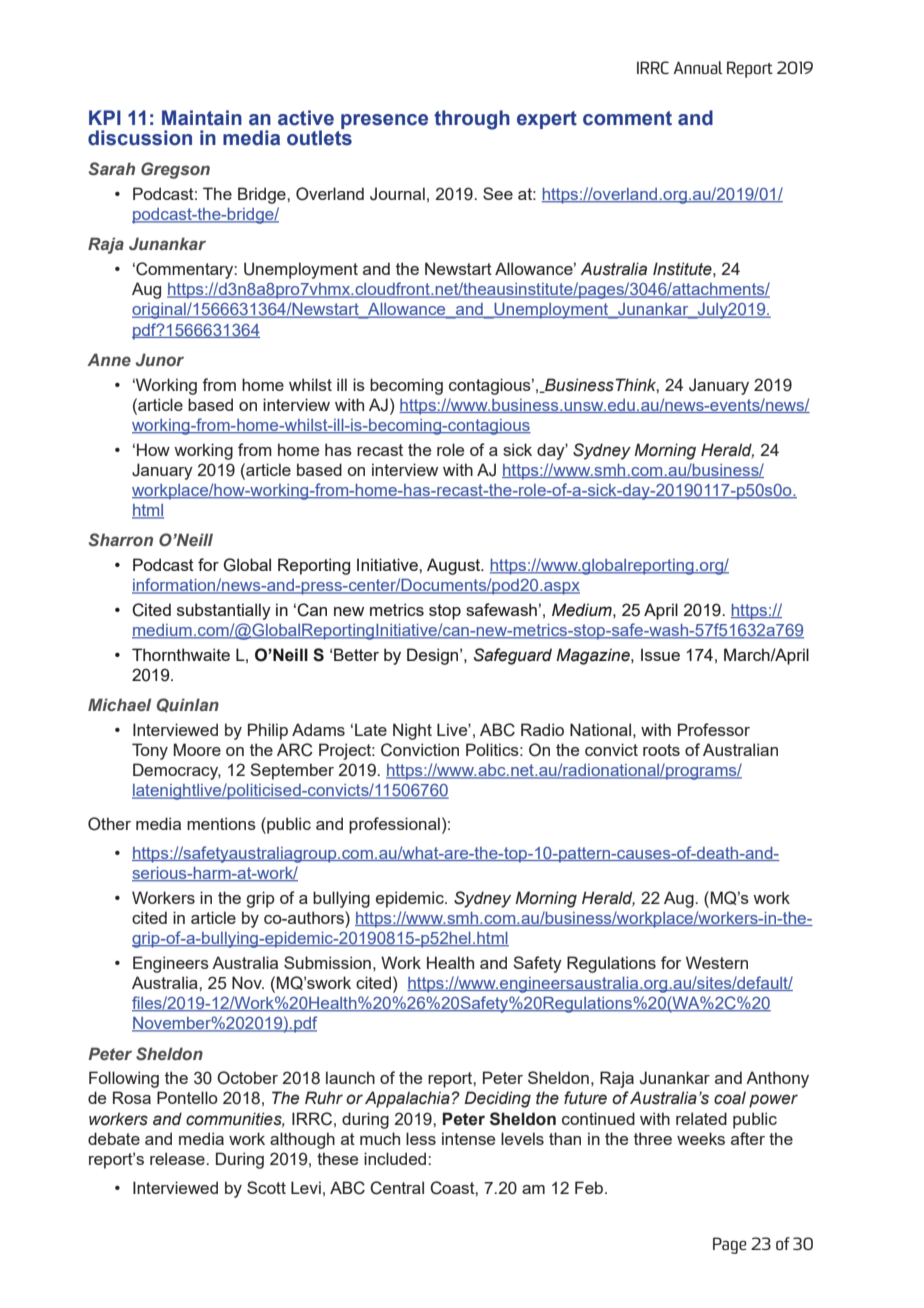 The width and height of the document is (924, 1308). What do you see at coordinates (121, 540) in the document?
I see `Sharron` at bounding box center [121, 540].
